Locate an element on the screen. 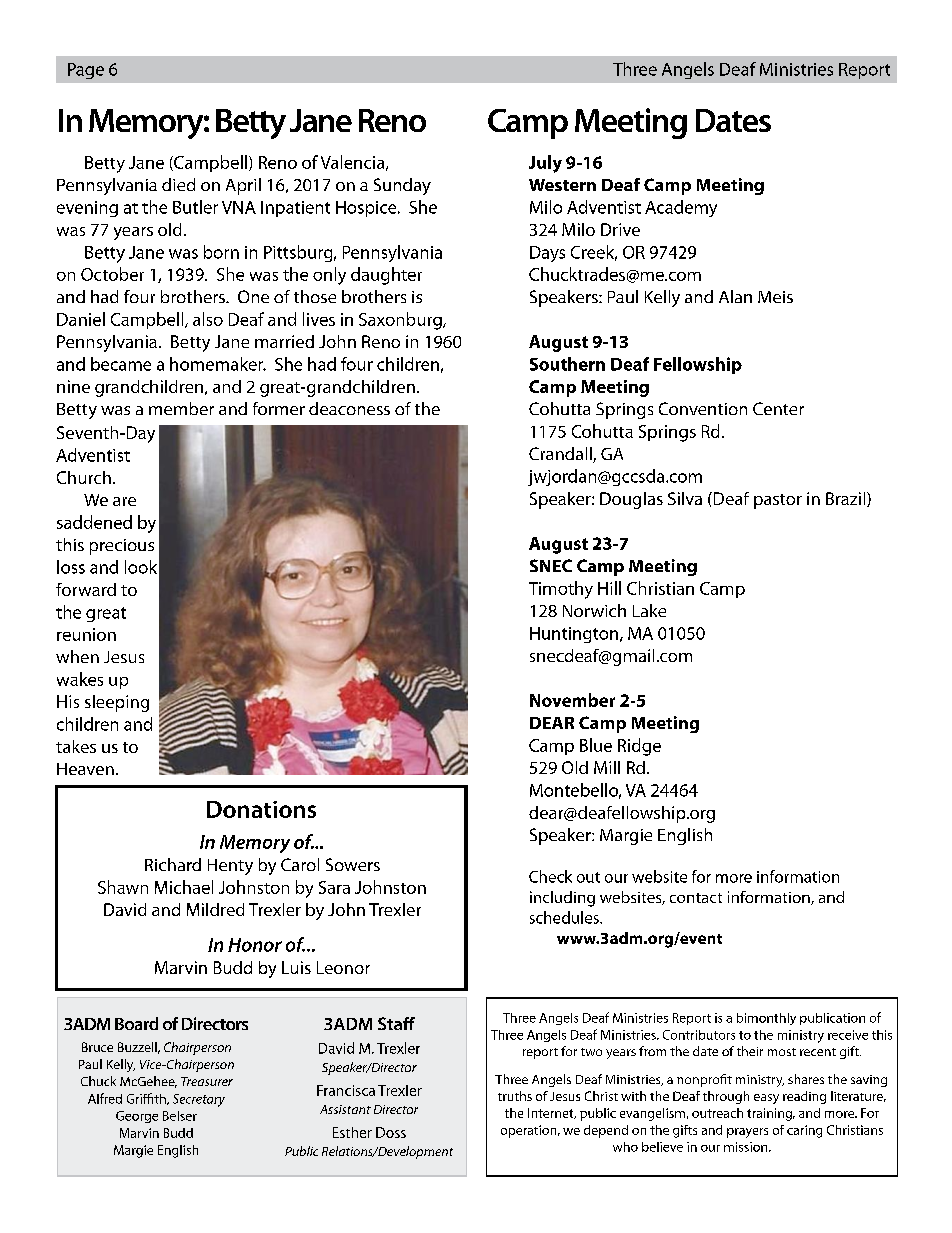 This screenshot has width=952, height=1233. forward is located at coordinates (86, 589).
